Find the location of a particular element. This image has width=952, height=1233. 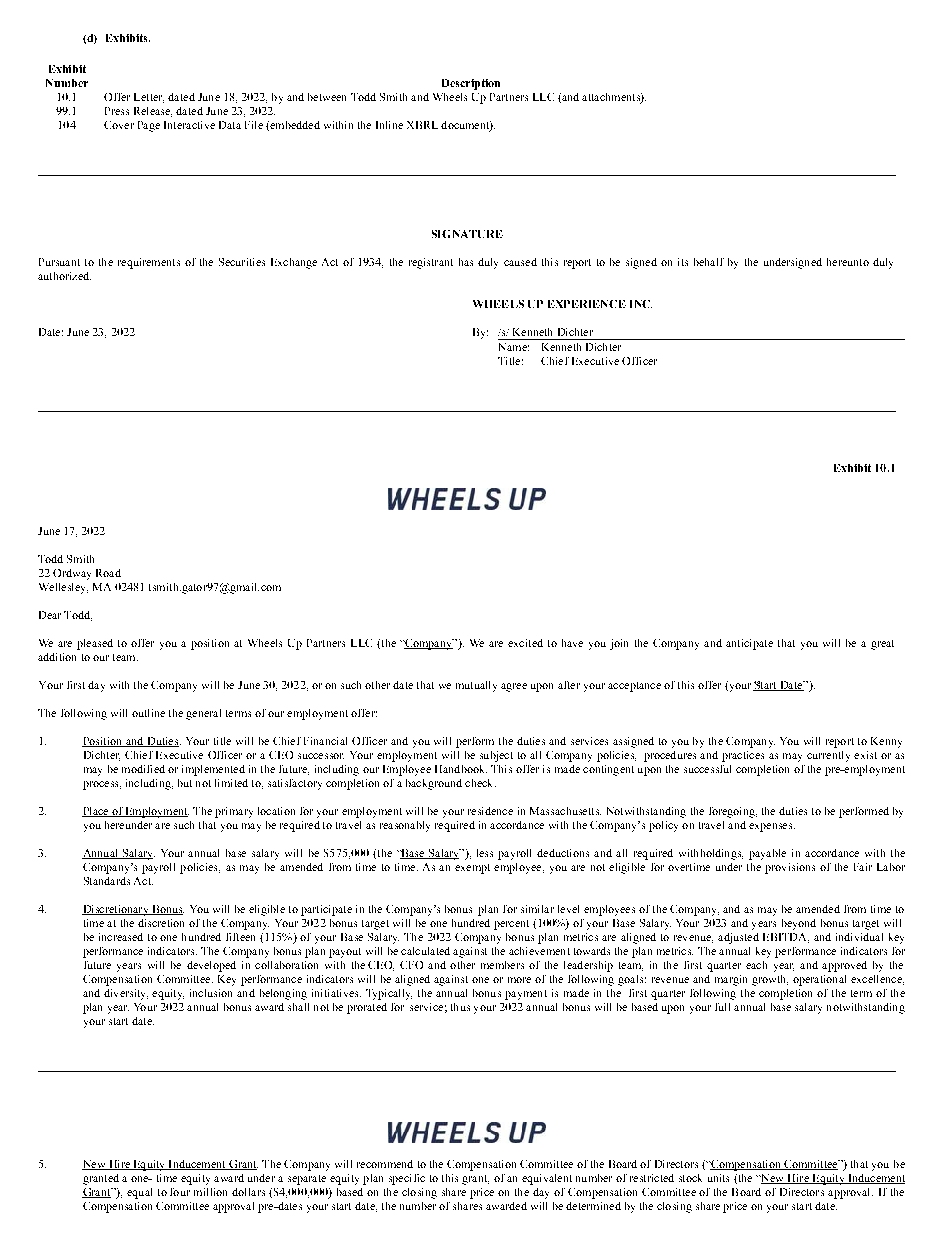

attachments is located at coordinates (612, 98).
